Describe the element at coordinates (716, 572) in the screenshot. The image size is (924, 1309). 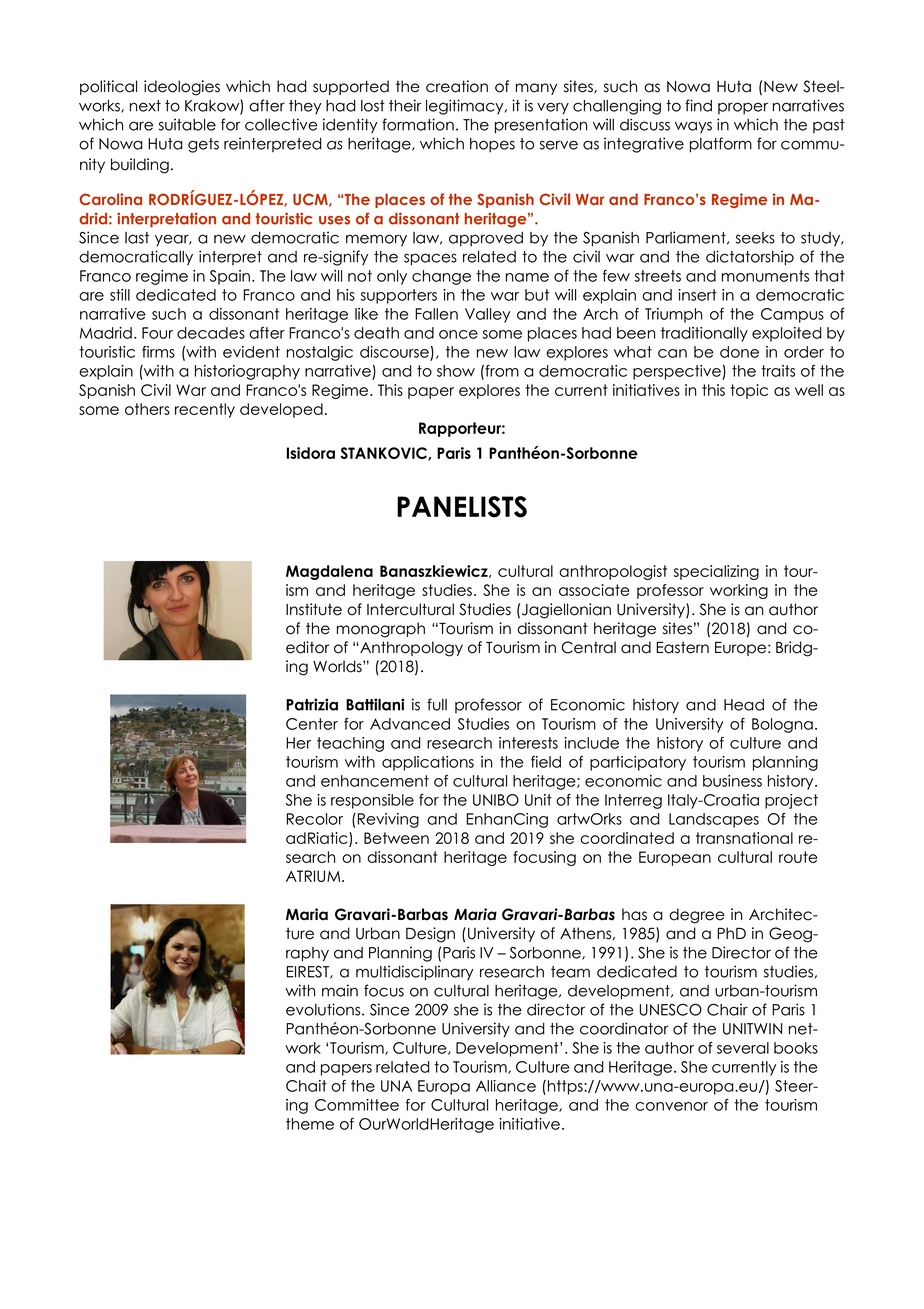
I see `specializing` at that location.
